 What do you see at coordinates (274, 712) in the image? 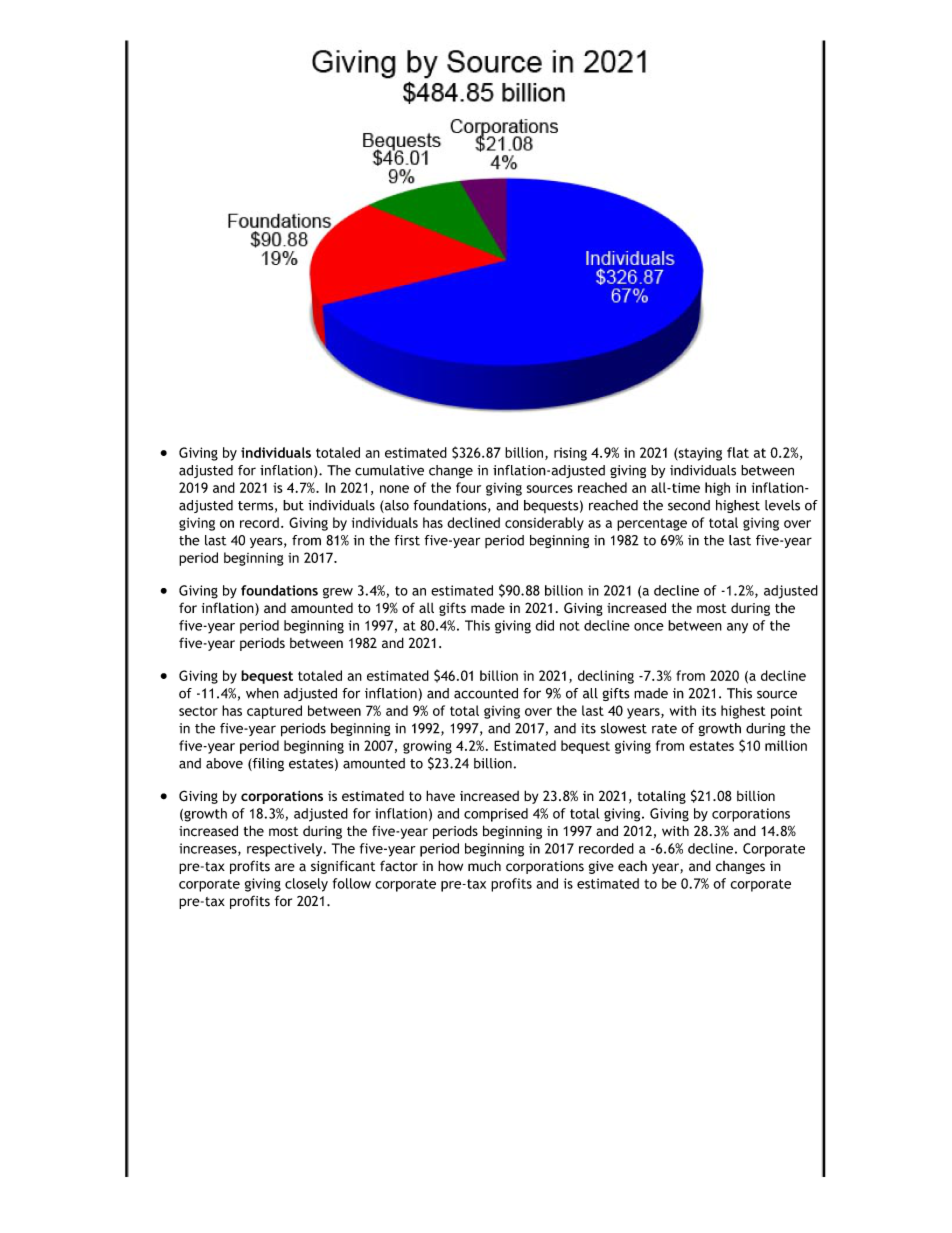
I see `captured` at bounding box center [274, 712].
